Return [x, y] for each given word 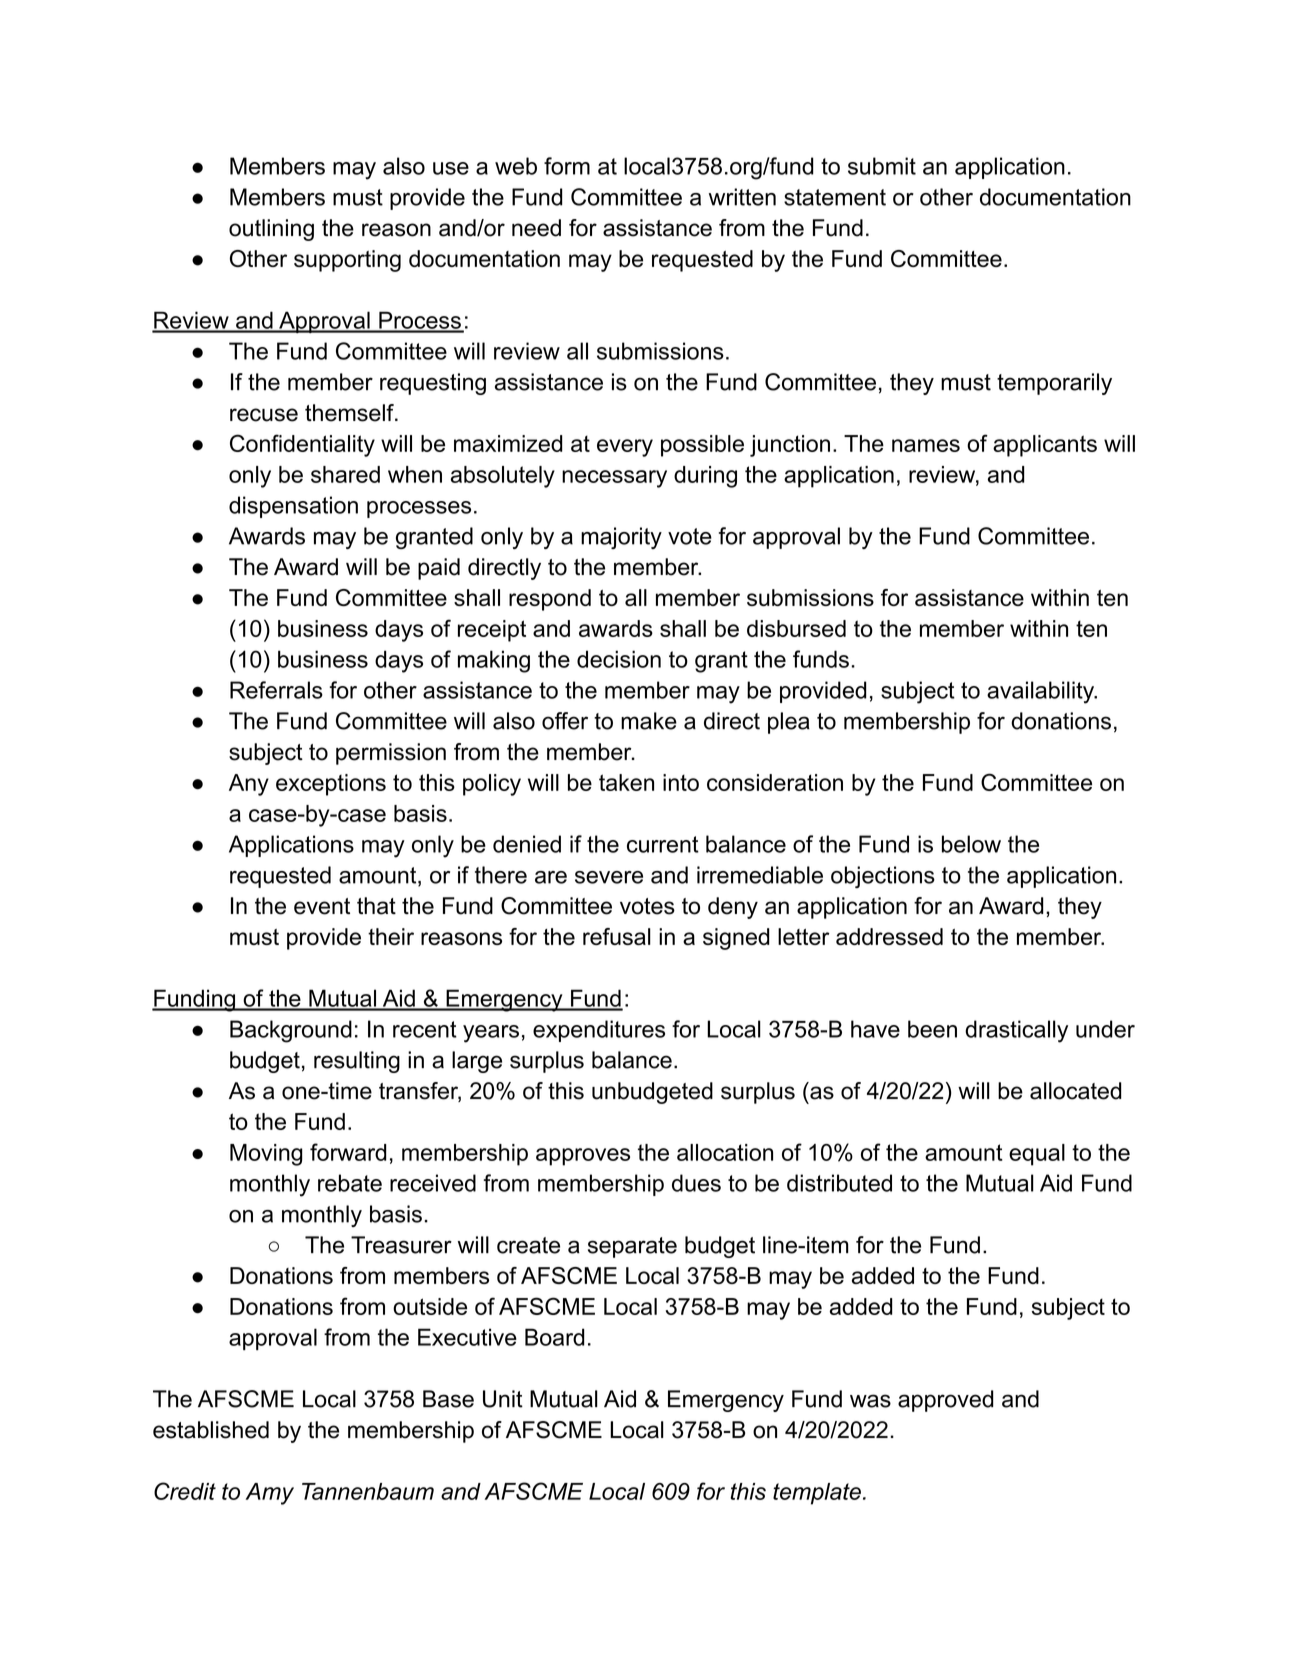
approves [583, 1157]
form [567, 166]
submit [882, 166]
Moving [266, 1155]
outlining [271, 230]
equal [1037, 1155]
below [971, 844]
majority [621, 538]
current [663, 844]
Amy [270, 1494]
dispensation [293, 507]
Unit [503, 1399]
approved [946, 1401]
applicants [1045, 446]
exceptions [331, 785]
